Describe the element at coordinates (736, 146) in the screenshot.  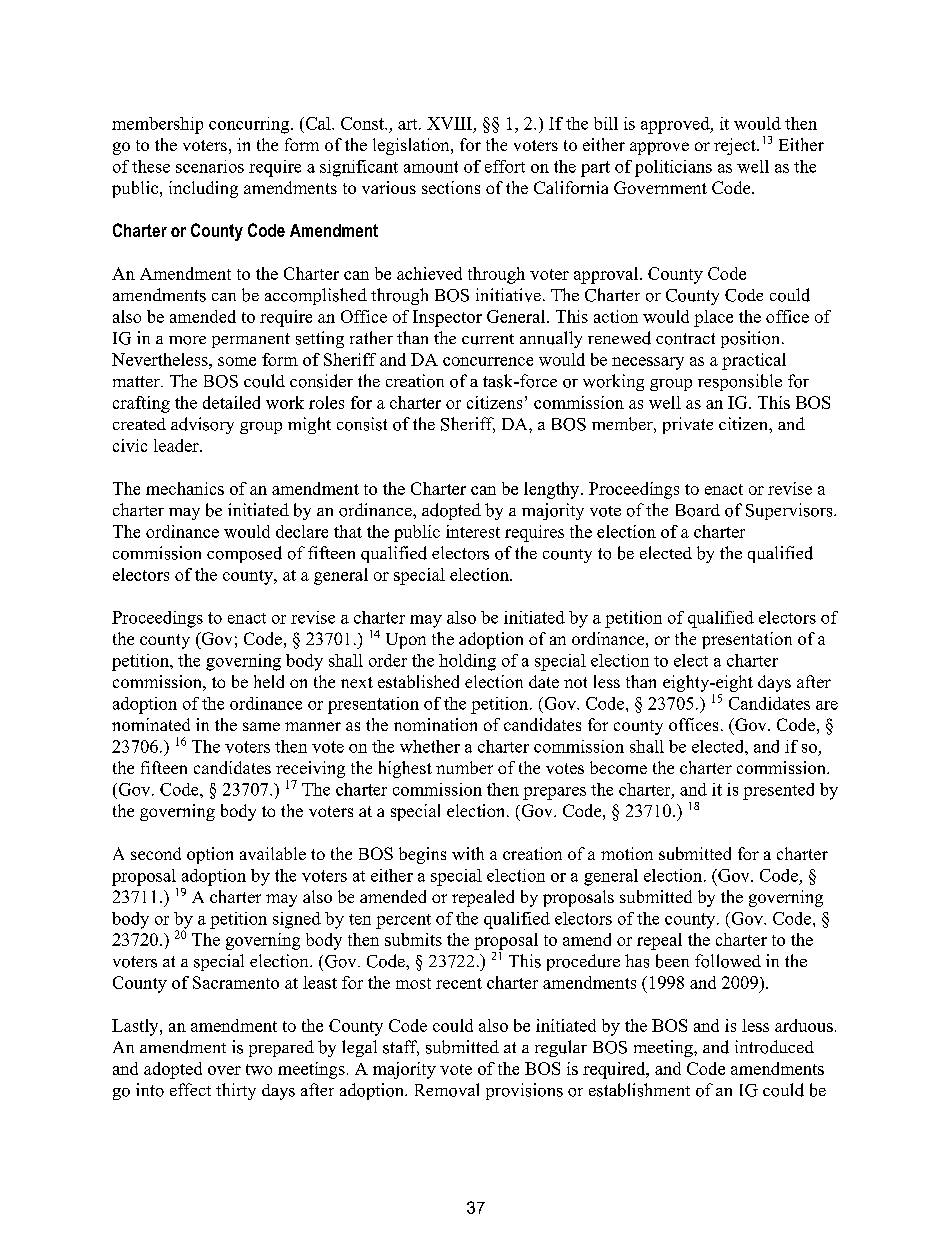
I see `reject` at that location.
